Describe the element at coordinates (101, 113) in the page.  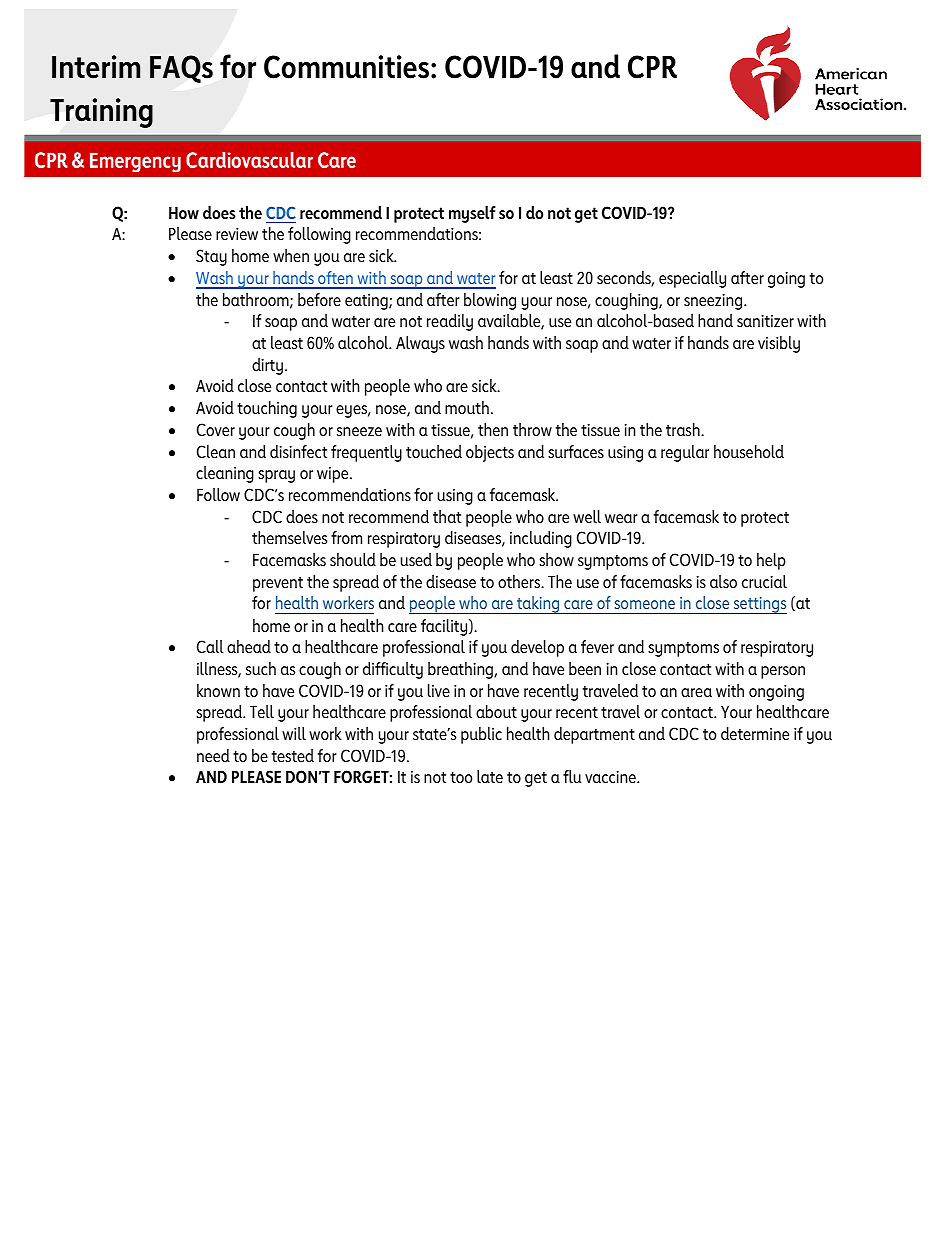
I see `Training` at that location.
